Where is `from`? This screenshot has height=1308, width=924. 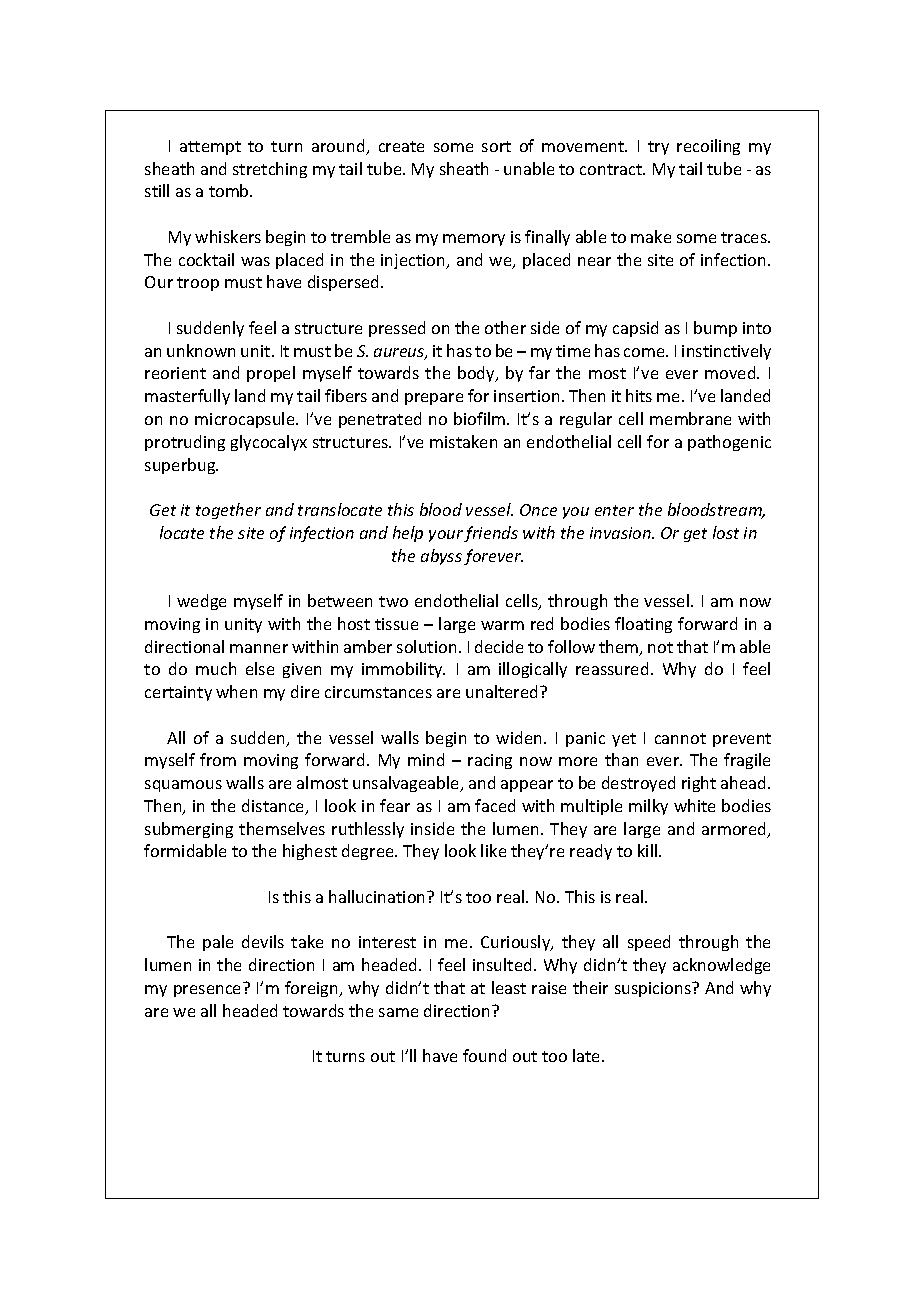
from is located at coordinates (218, 759).
